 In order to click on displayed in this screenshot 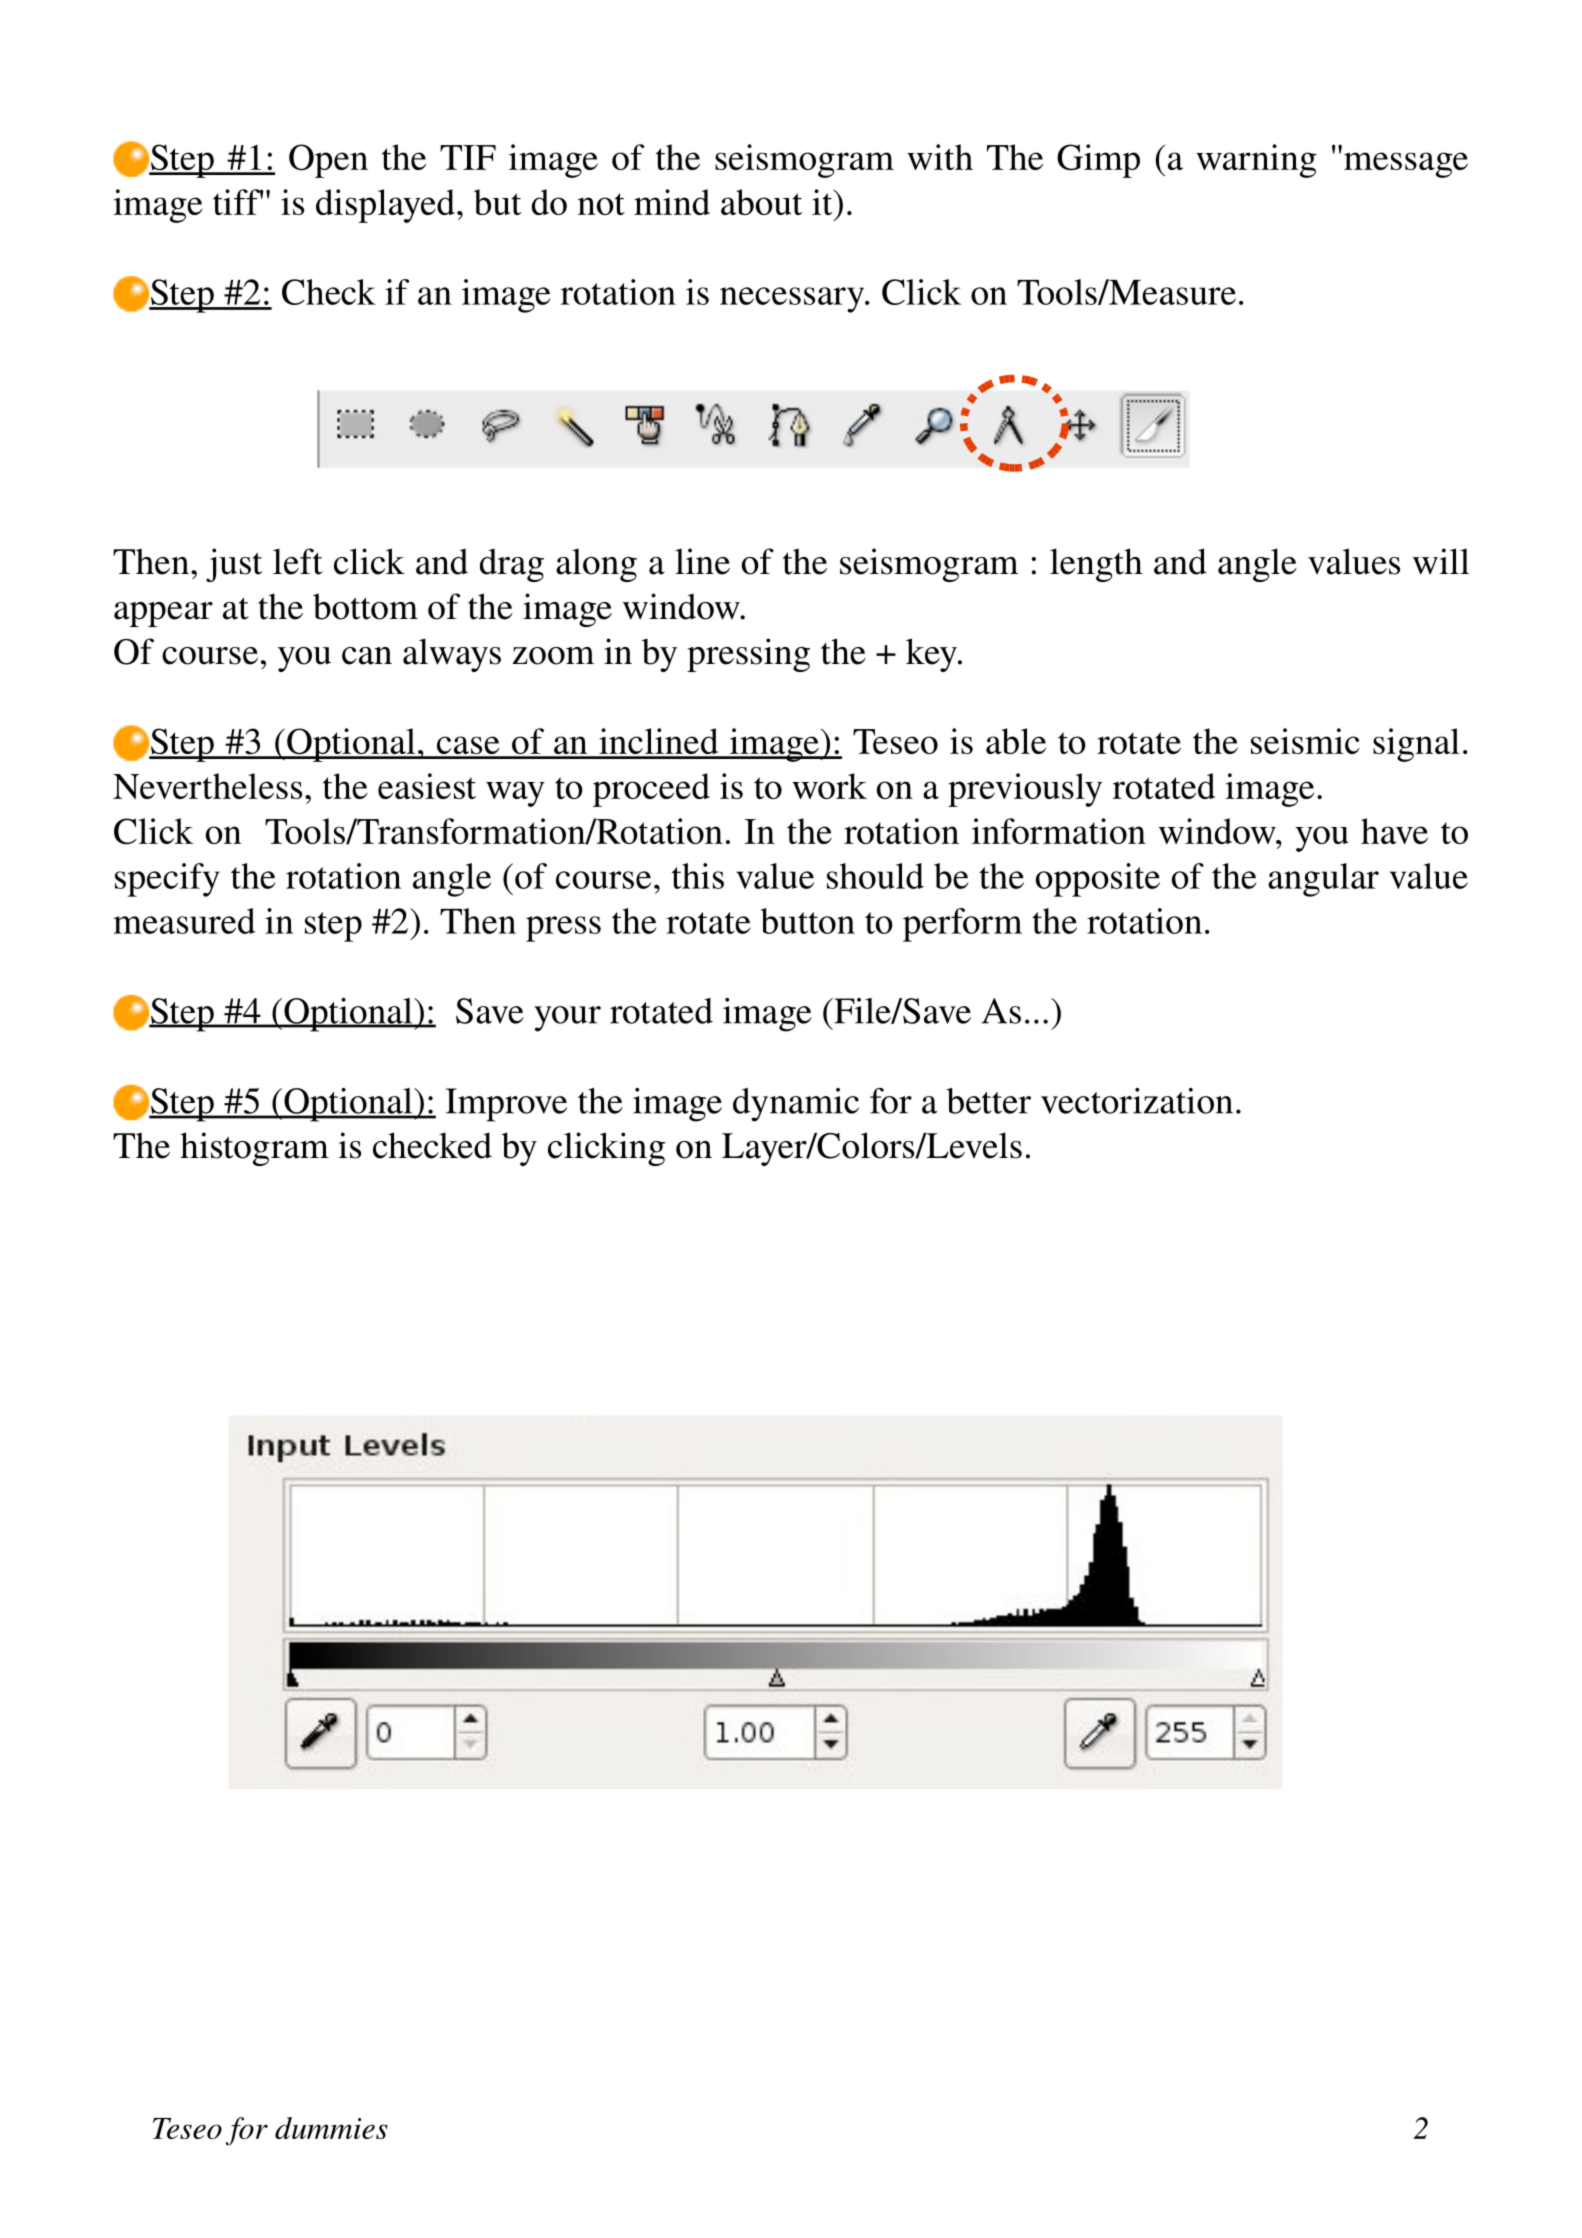, I will do `click(385, 206)`.
